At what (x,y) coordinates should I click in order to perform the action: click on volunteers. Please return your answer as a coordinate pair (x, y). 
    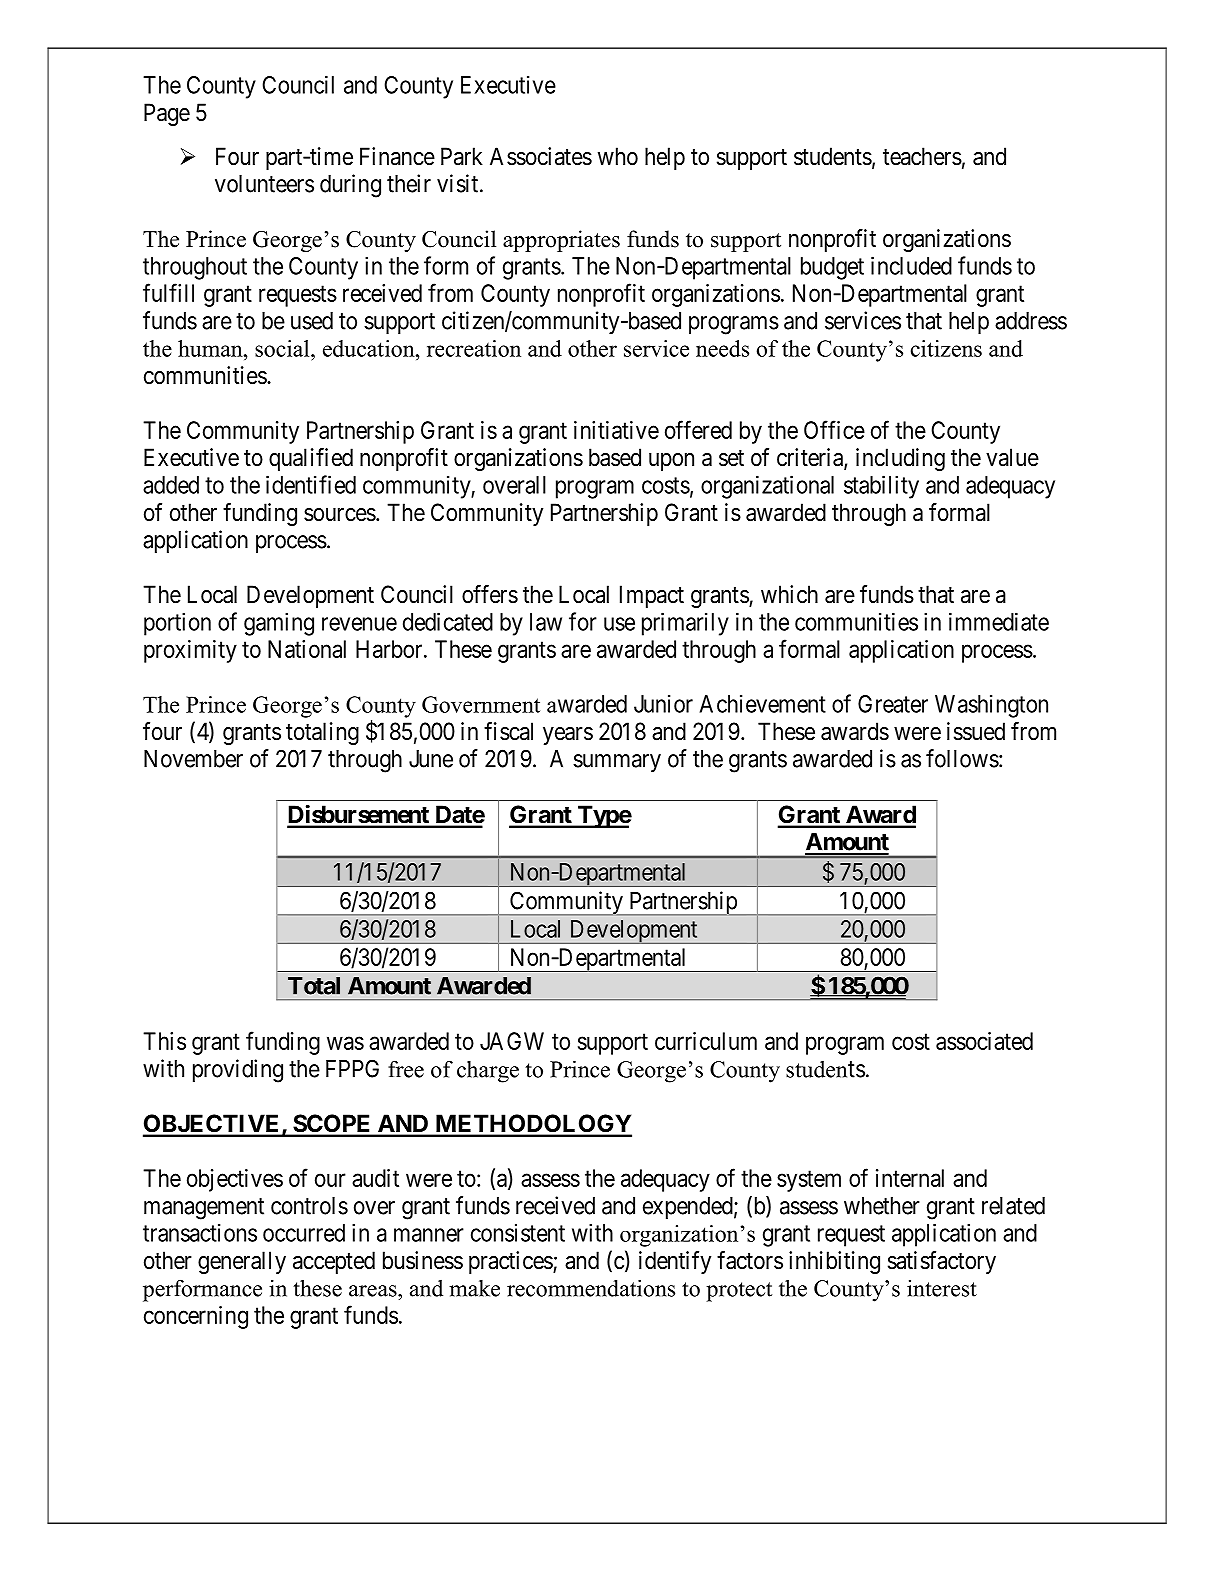
    Looking at the image, I should click on (264, 184).
